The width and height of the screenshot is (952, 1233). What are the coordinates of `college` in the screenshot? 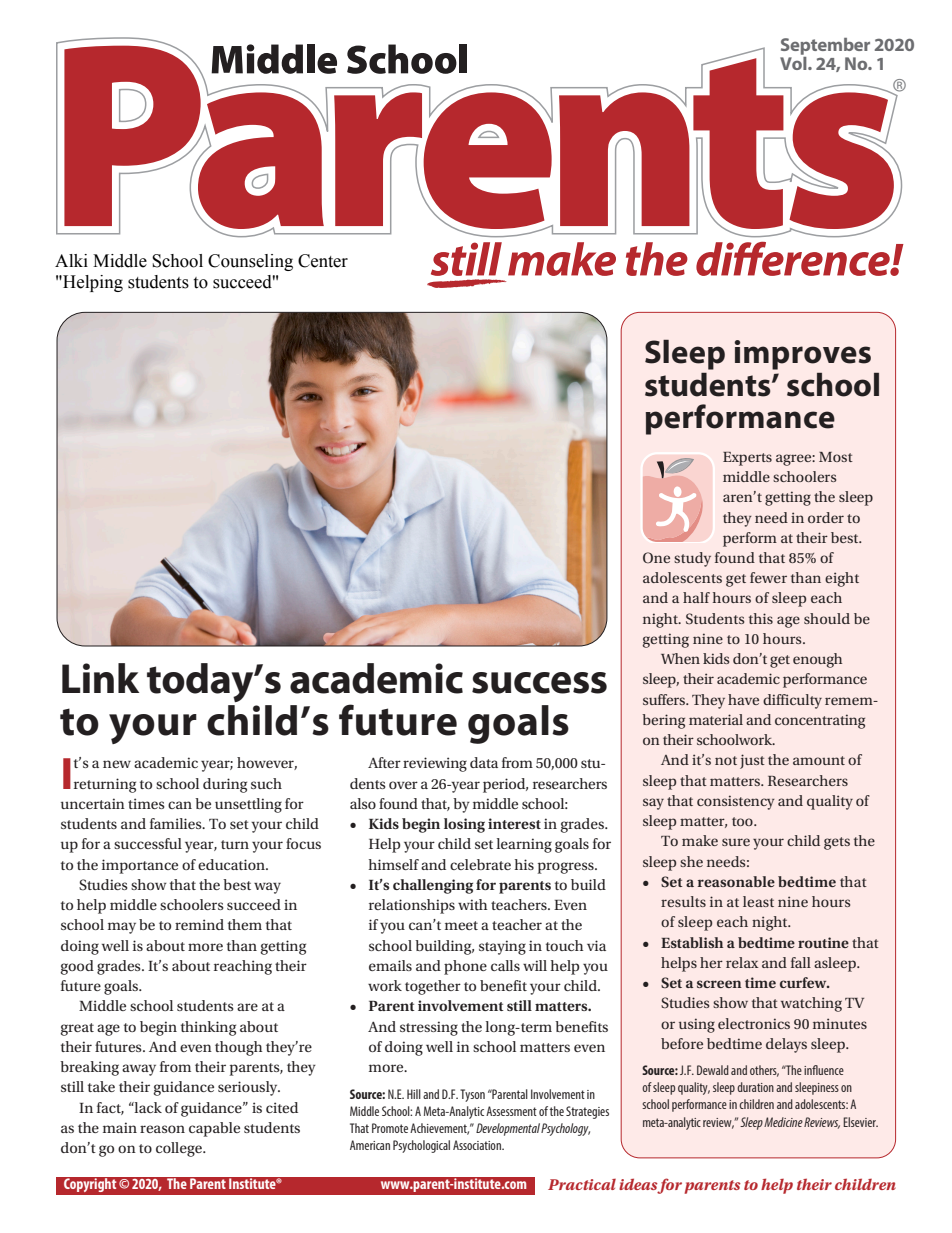 It's located at (180, 1149).
